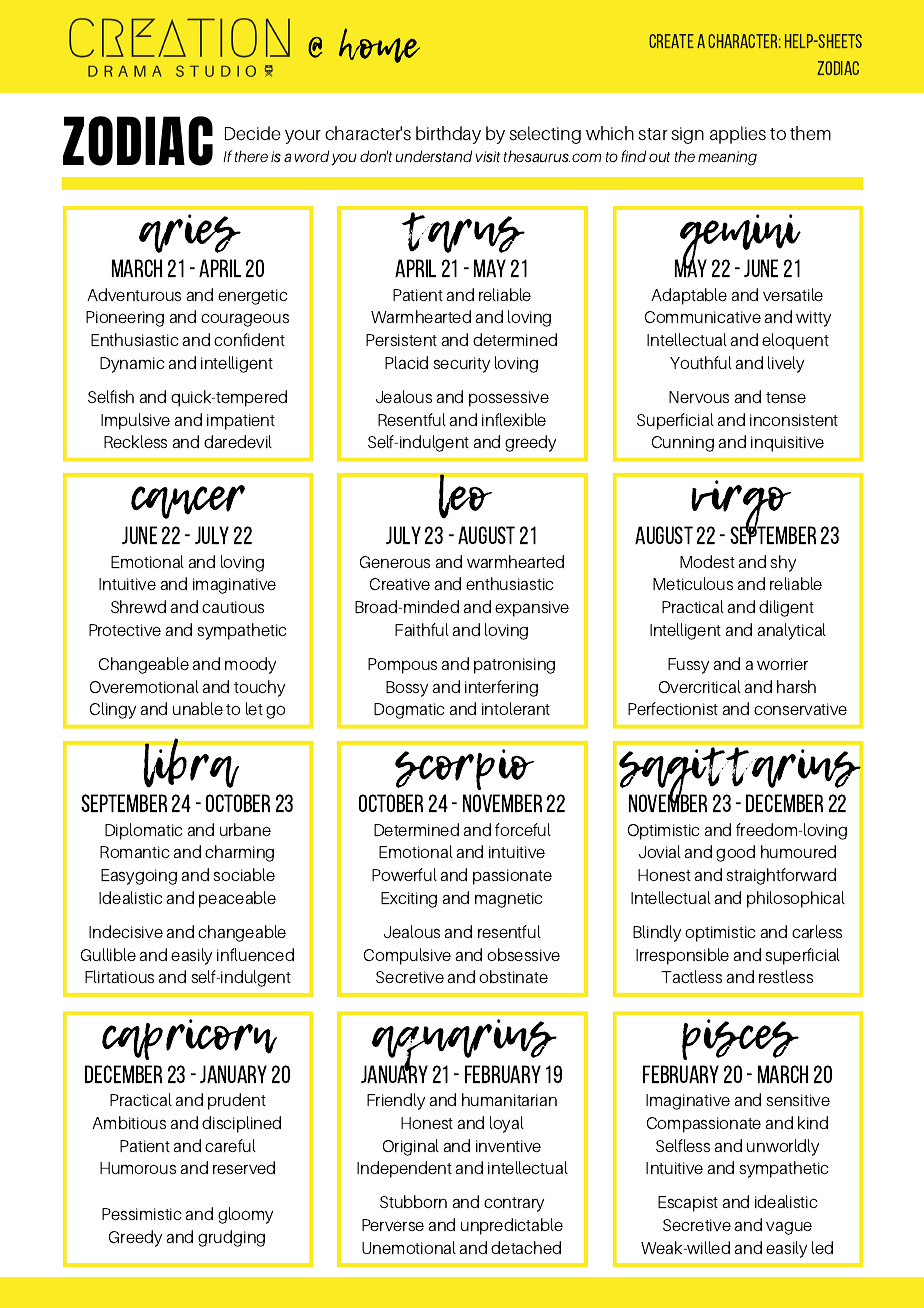  I want to click on Faithful, so click(422, 629).
